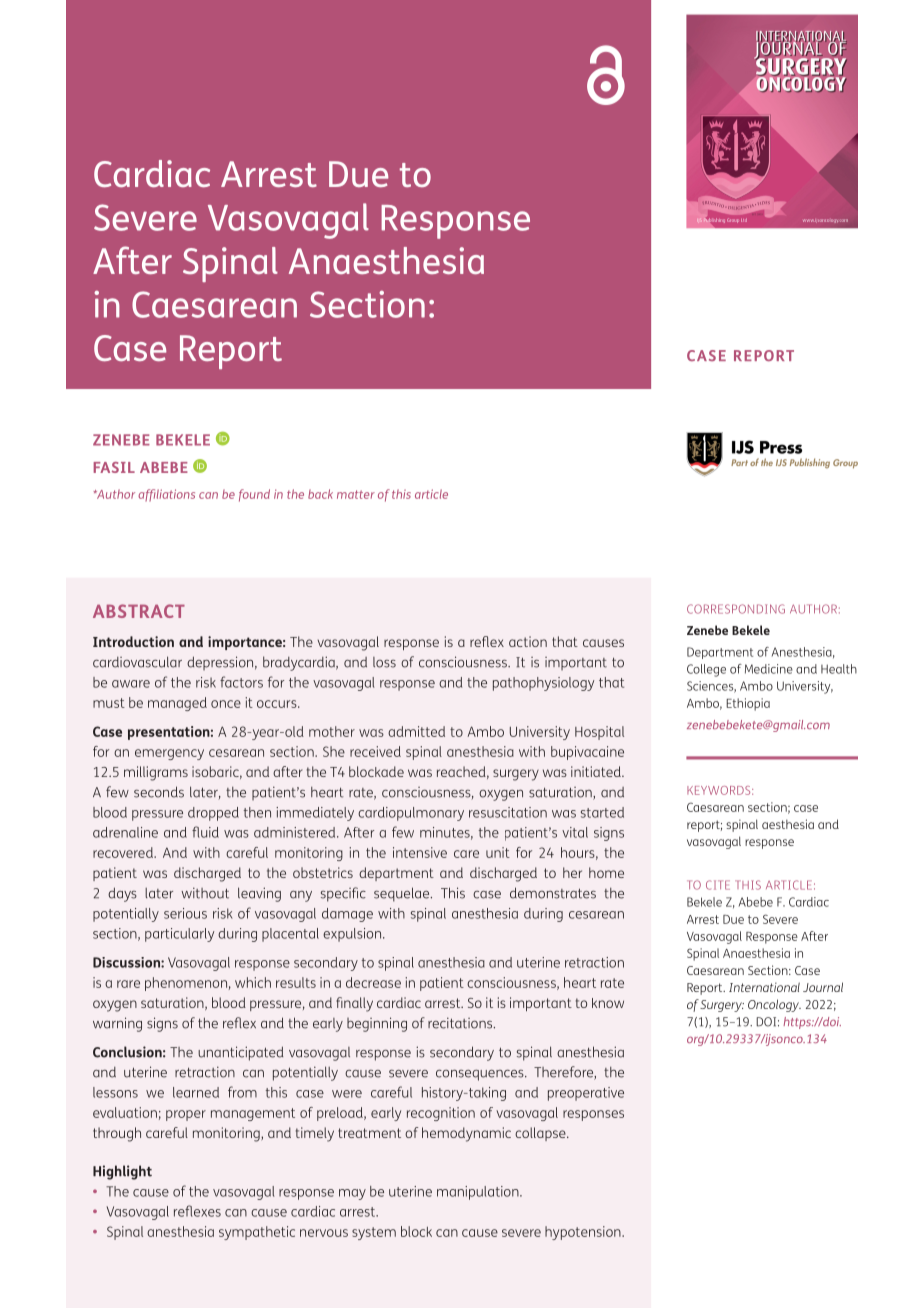  What do you see at coordinates (253, 982) in the screenshot?
I see `which` at bounding box center [253, 982].
